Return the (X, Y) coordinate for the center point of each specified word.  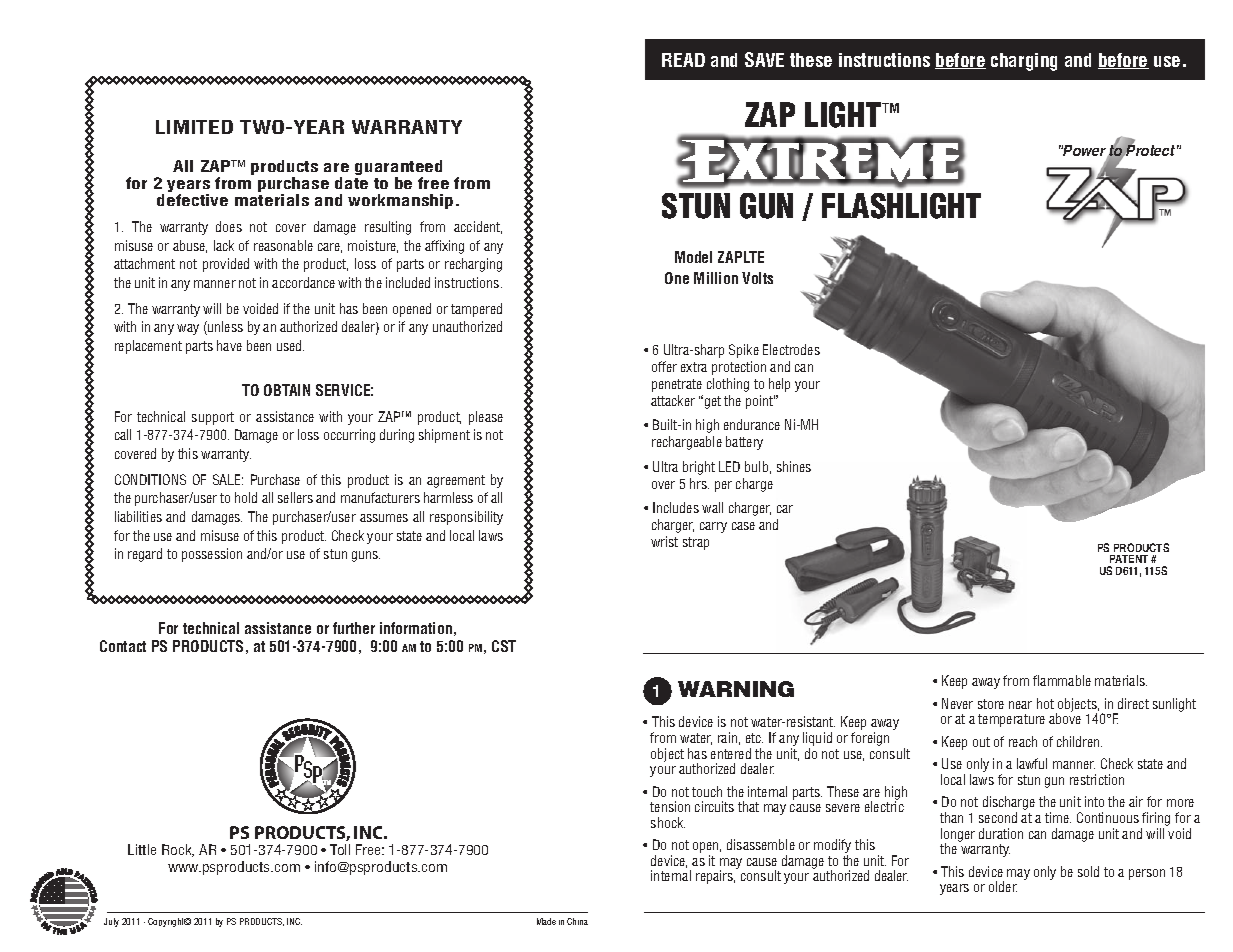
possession (212, 555)
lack (224, 245)
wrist (664, 541)
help (779, 385)
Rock (178, 850)
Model (693, 257)
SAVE (764, 59)
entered (731, 753)
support (213, 418)
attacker (673, 400)
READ (683, 60)
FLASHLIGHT (901, 206)
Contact (123, 646)
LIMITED (194, 127)
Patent (1129, 559)
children (1079, 741)
